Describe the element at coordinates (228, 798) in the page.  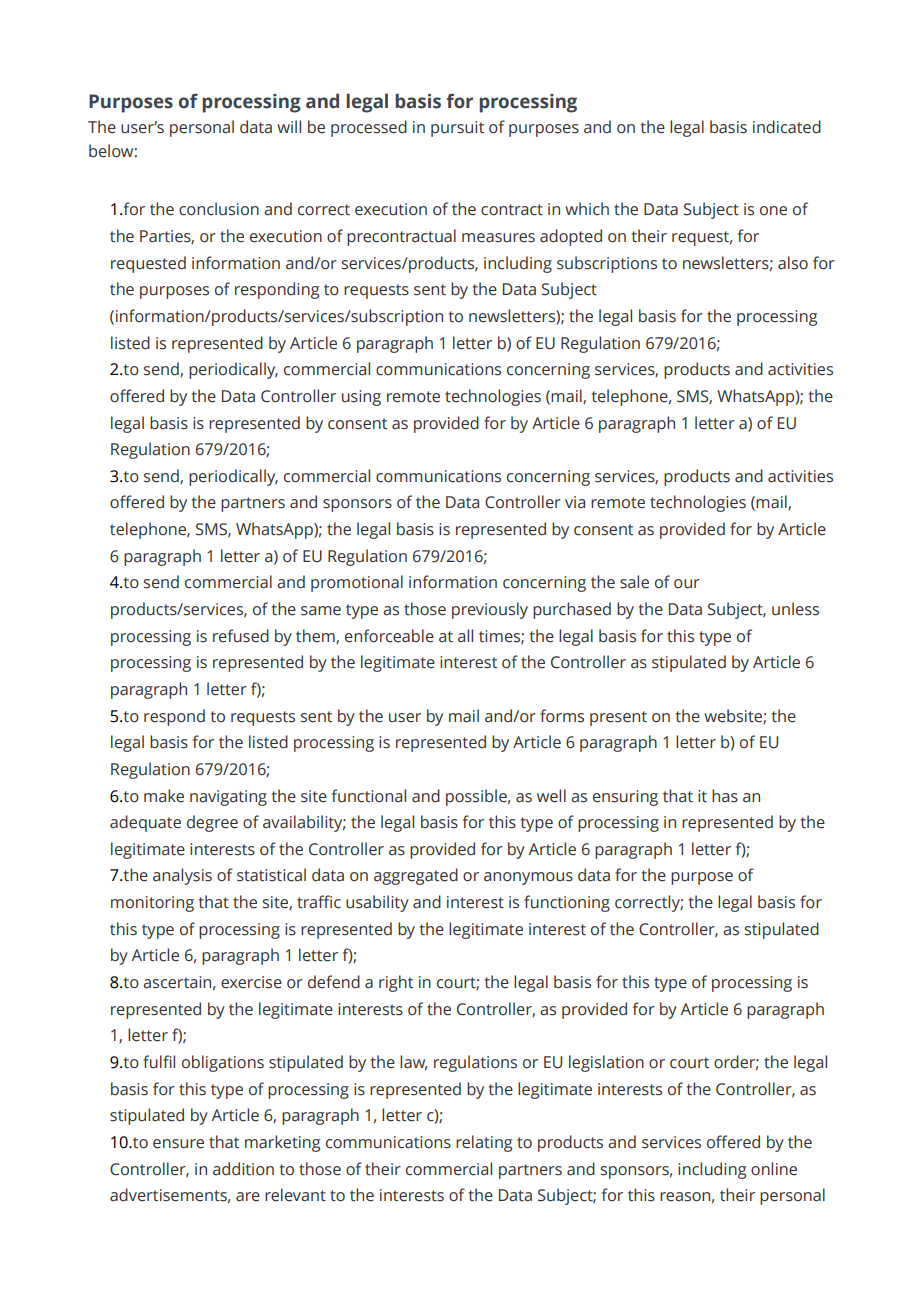
I see `navigating` at that location.
